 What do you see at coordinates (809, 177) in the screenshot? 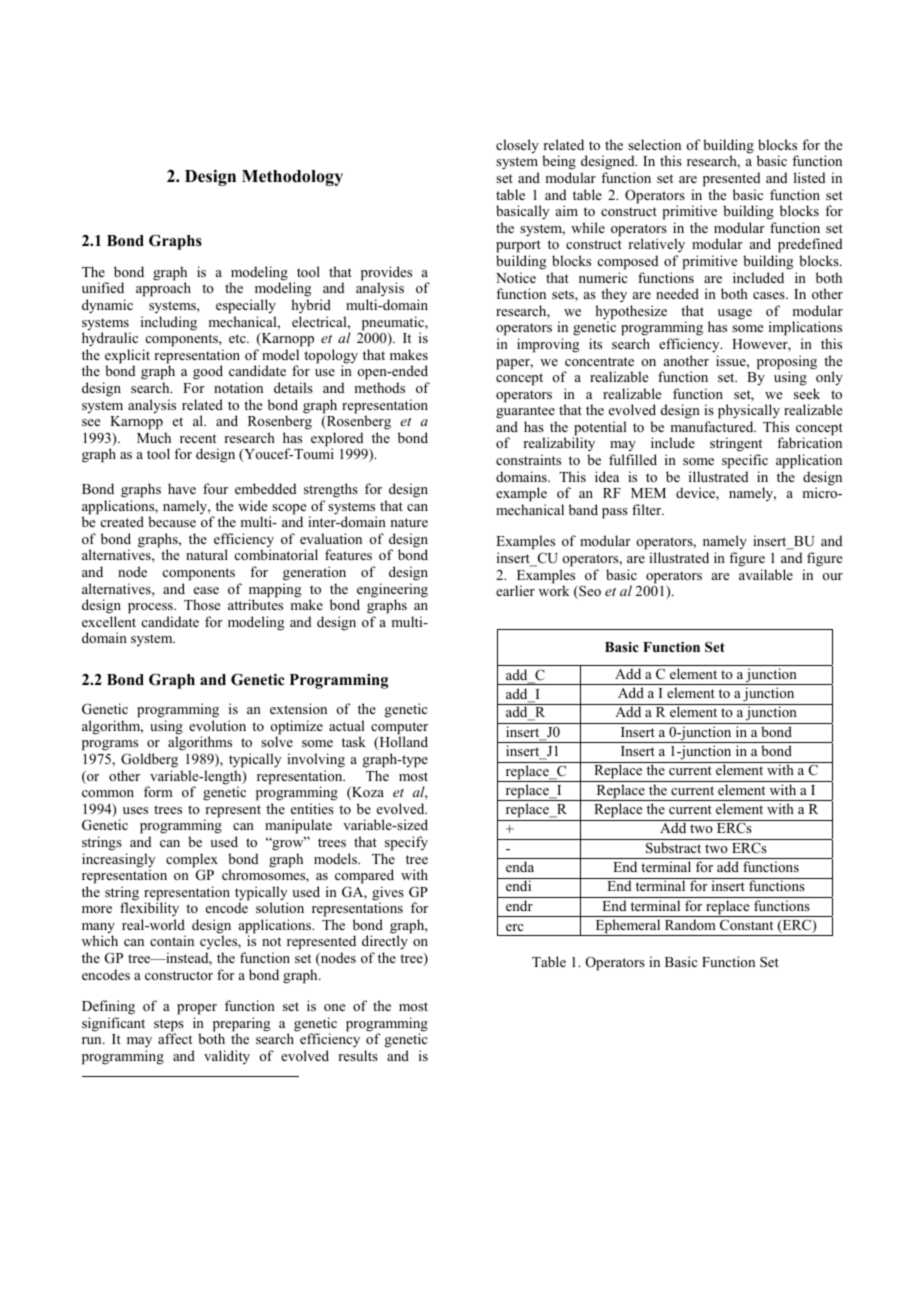
I see `listed` at bounding box center [809, 177].
